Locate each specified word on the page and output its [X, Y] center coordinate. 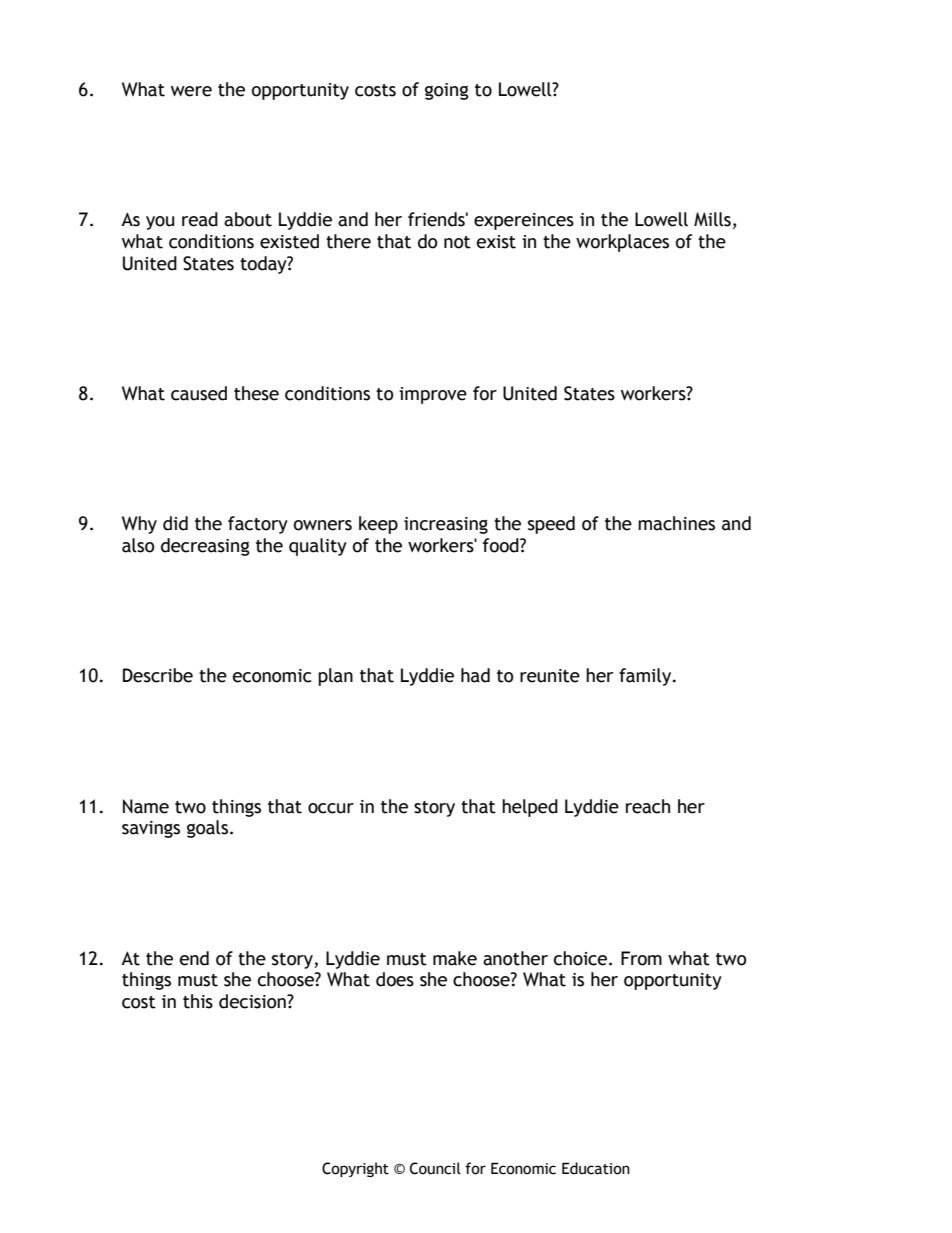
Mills [712, 219]
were [191, 91]
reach [648, 806]
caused [199, 393]
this [198, 1001]
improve [433, 395]
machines [676, 523]
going [447, 91]
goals [207, 829]
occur [331, 808]
